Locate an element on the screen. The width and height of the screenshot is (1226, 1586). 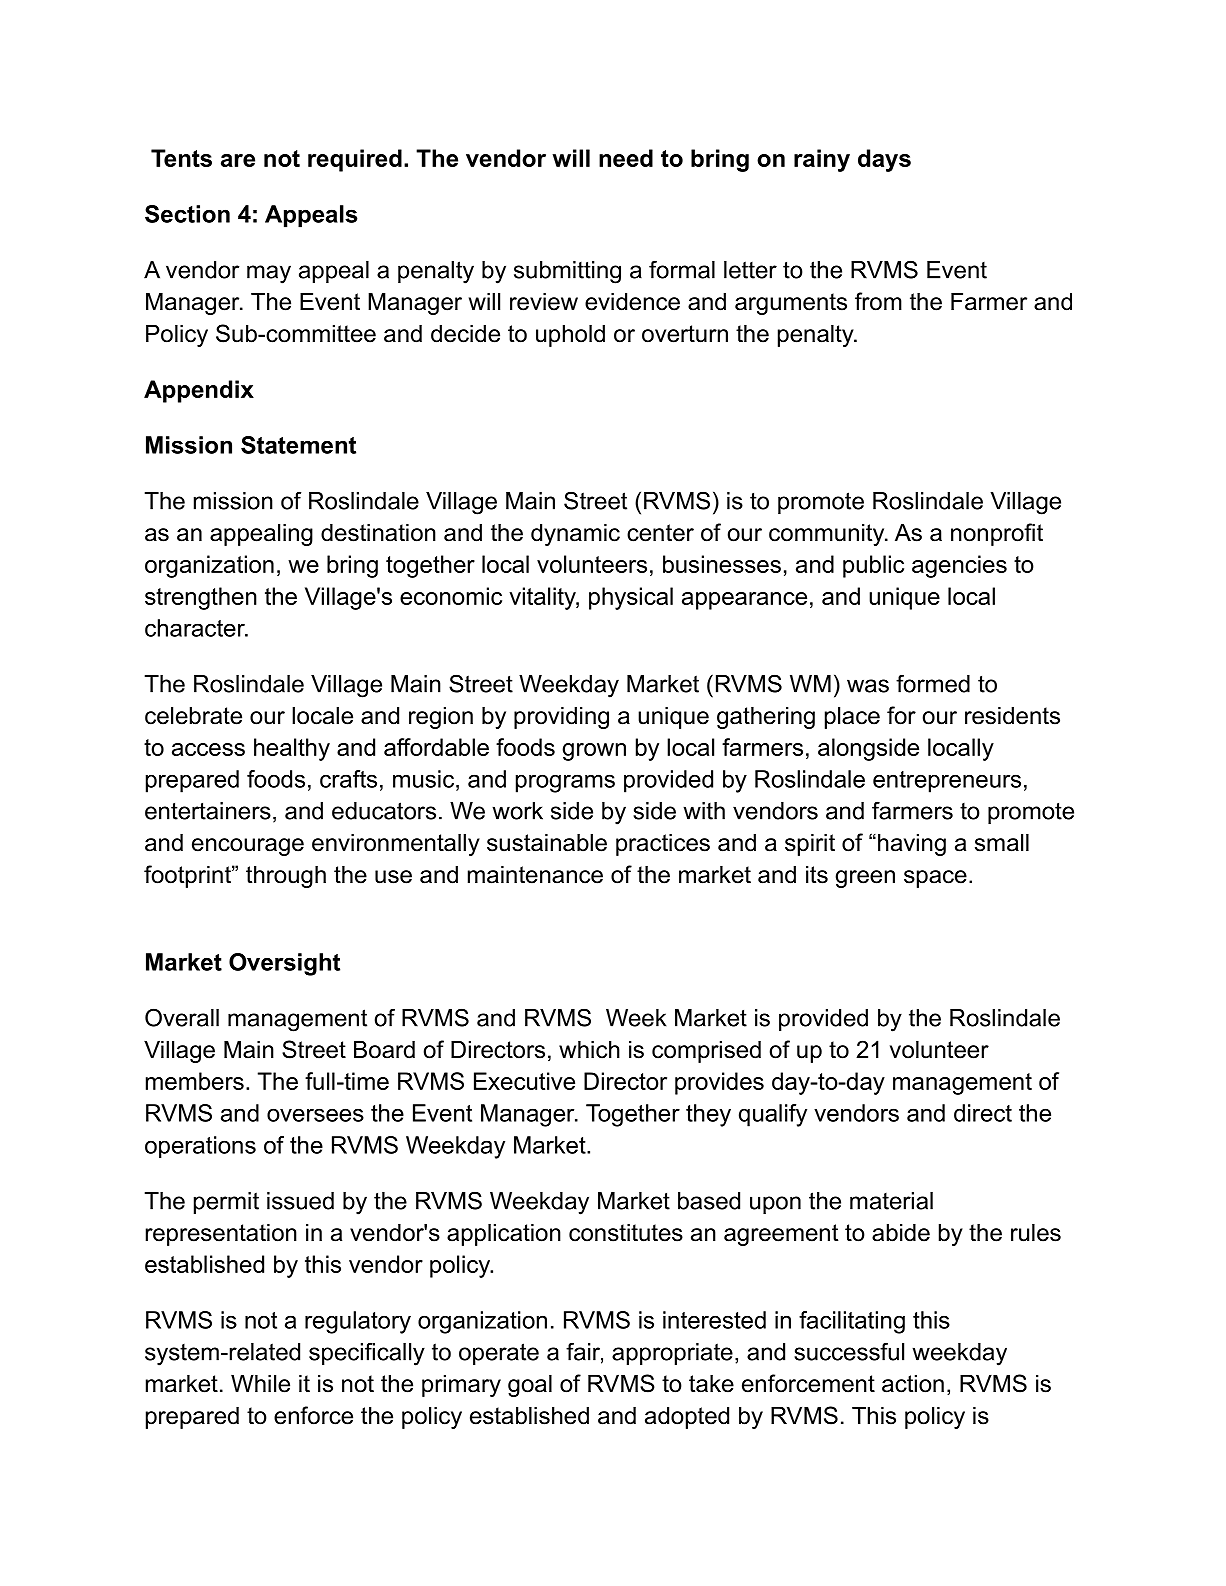
which is located at coordinates (589, 1049).
